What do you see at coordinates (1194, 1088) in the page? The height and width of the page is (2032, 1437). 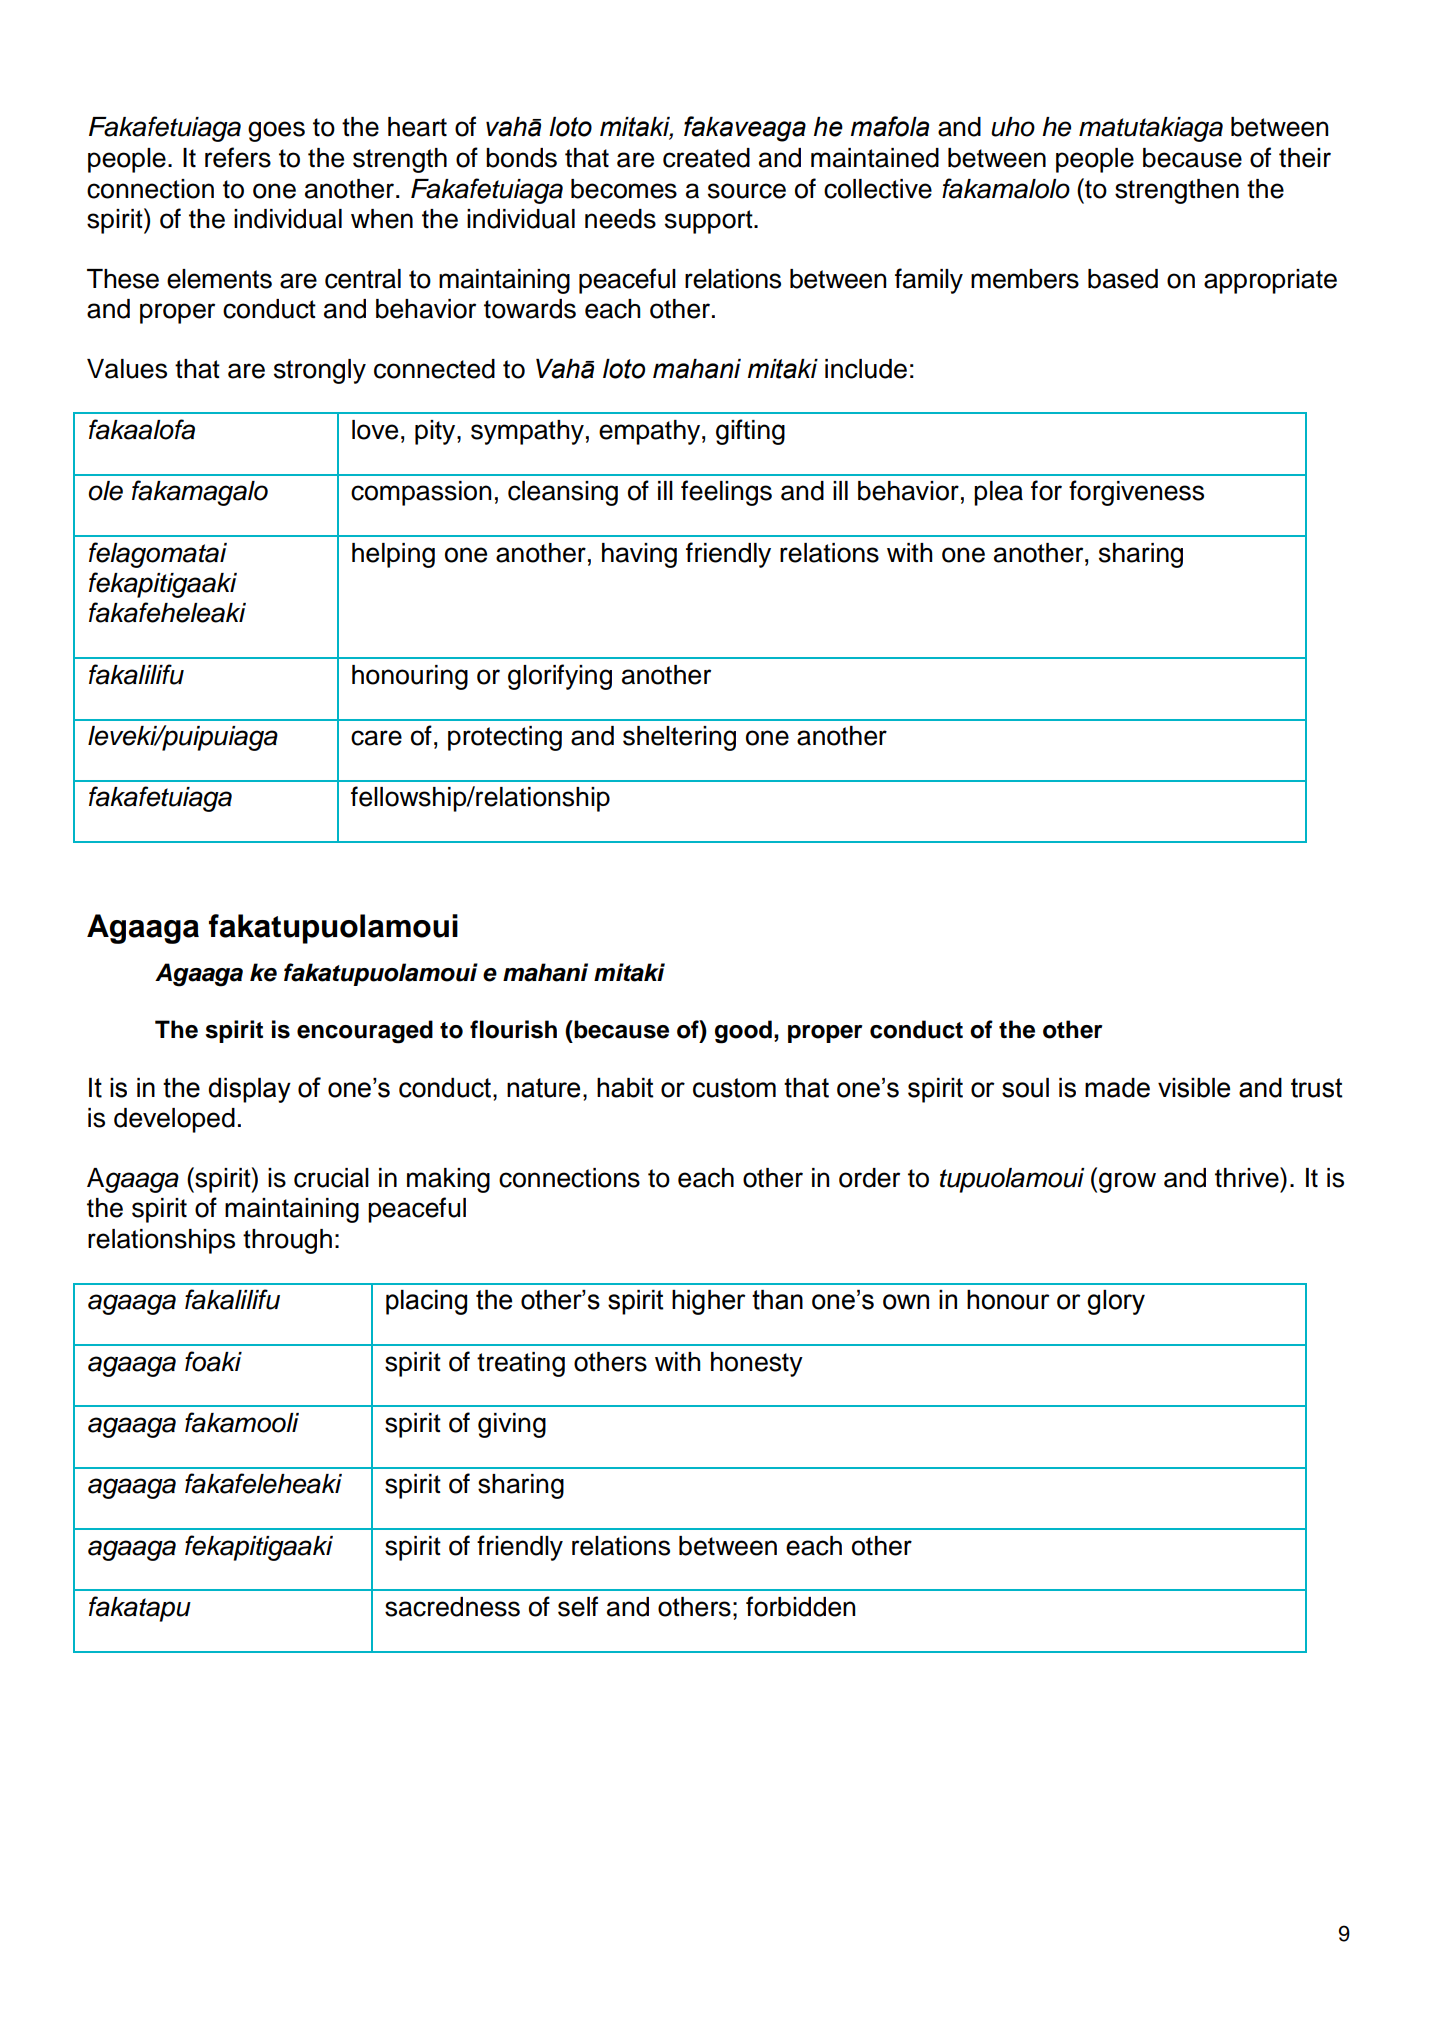 I see `visible` at bounding box center [1194, 1088].
